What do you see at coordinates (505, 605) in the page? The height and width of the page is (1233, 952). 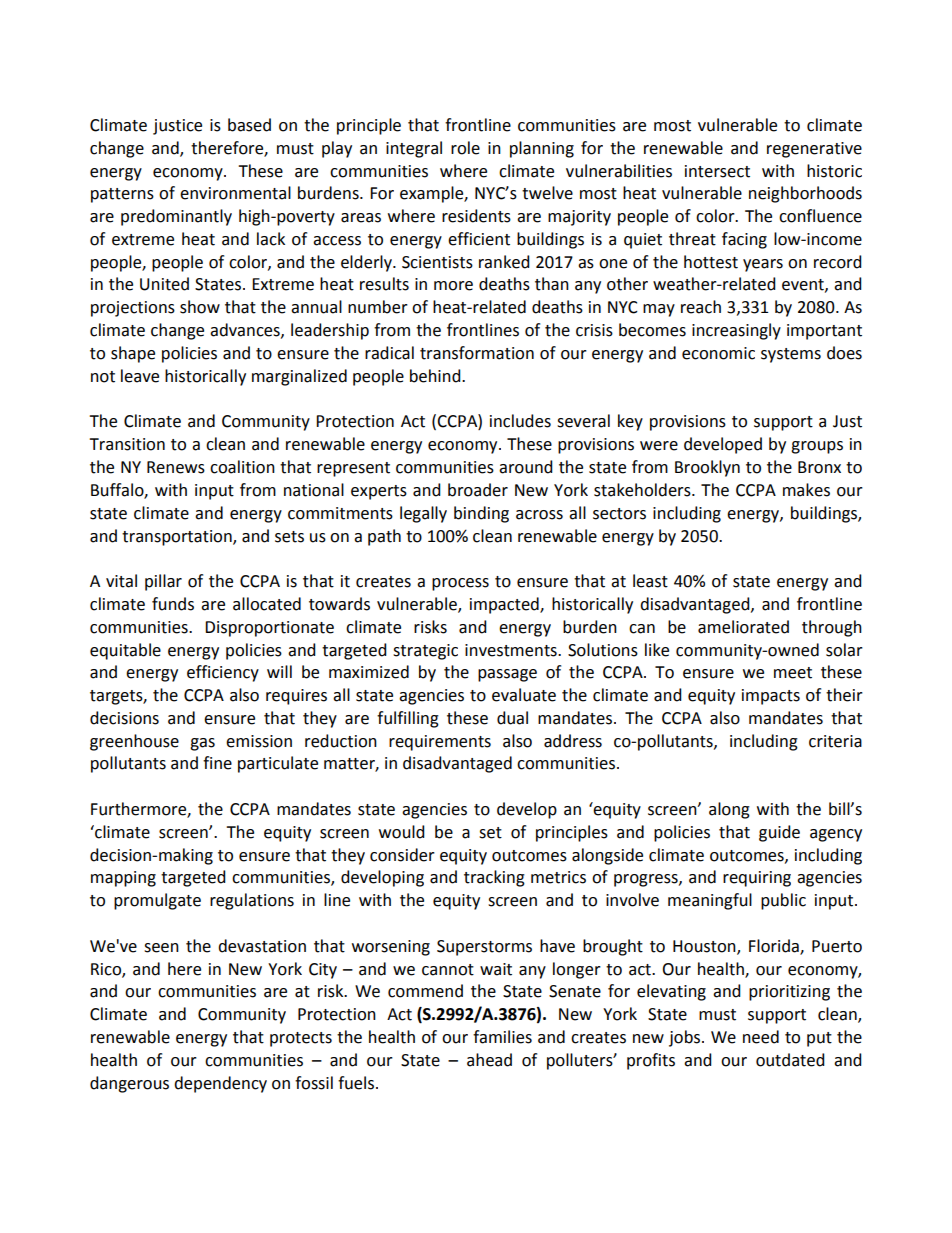 I see `impacted` at bounding box center [505, 605].
